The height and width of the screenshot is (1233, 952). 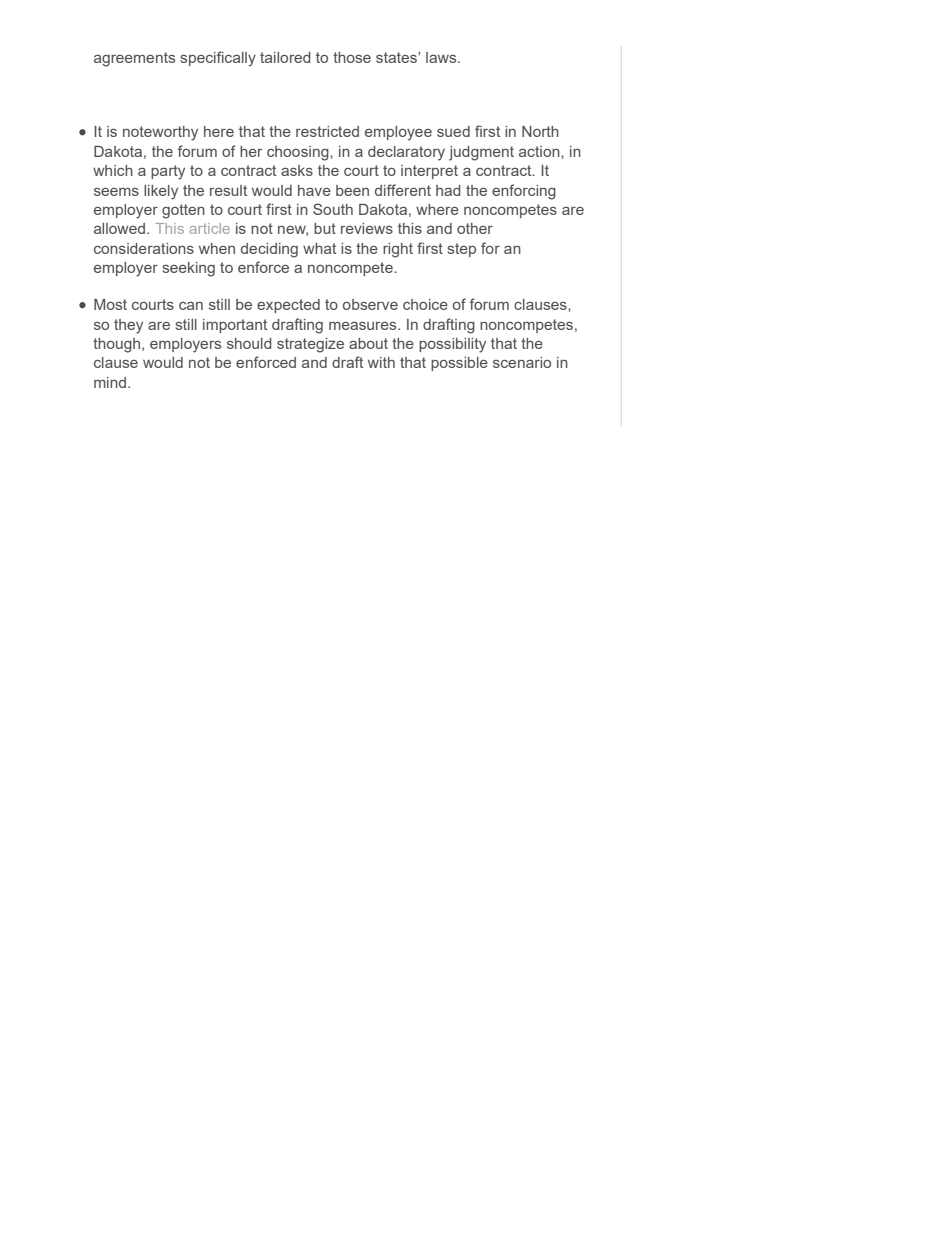 What do you see at coordinates (381, 362) in the screenshot?
I see `with` at bounding box center [381, 362].
